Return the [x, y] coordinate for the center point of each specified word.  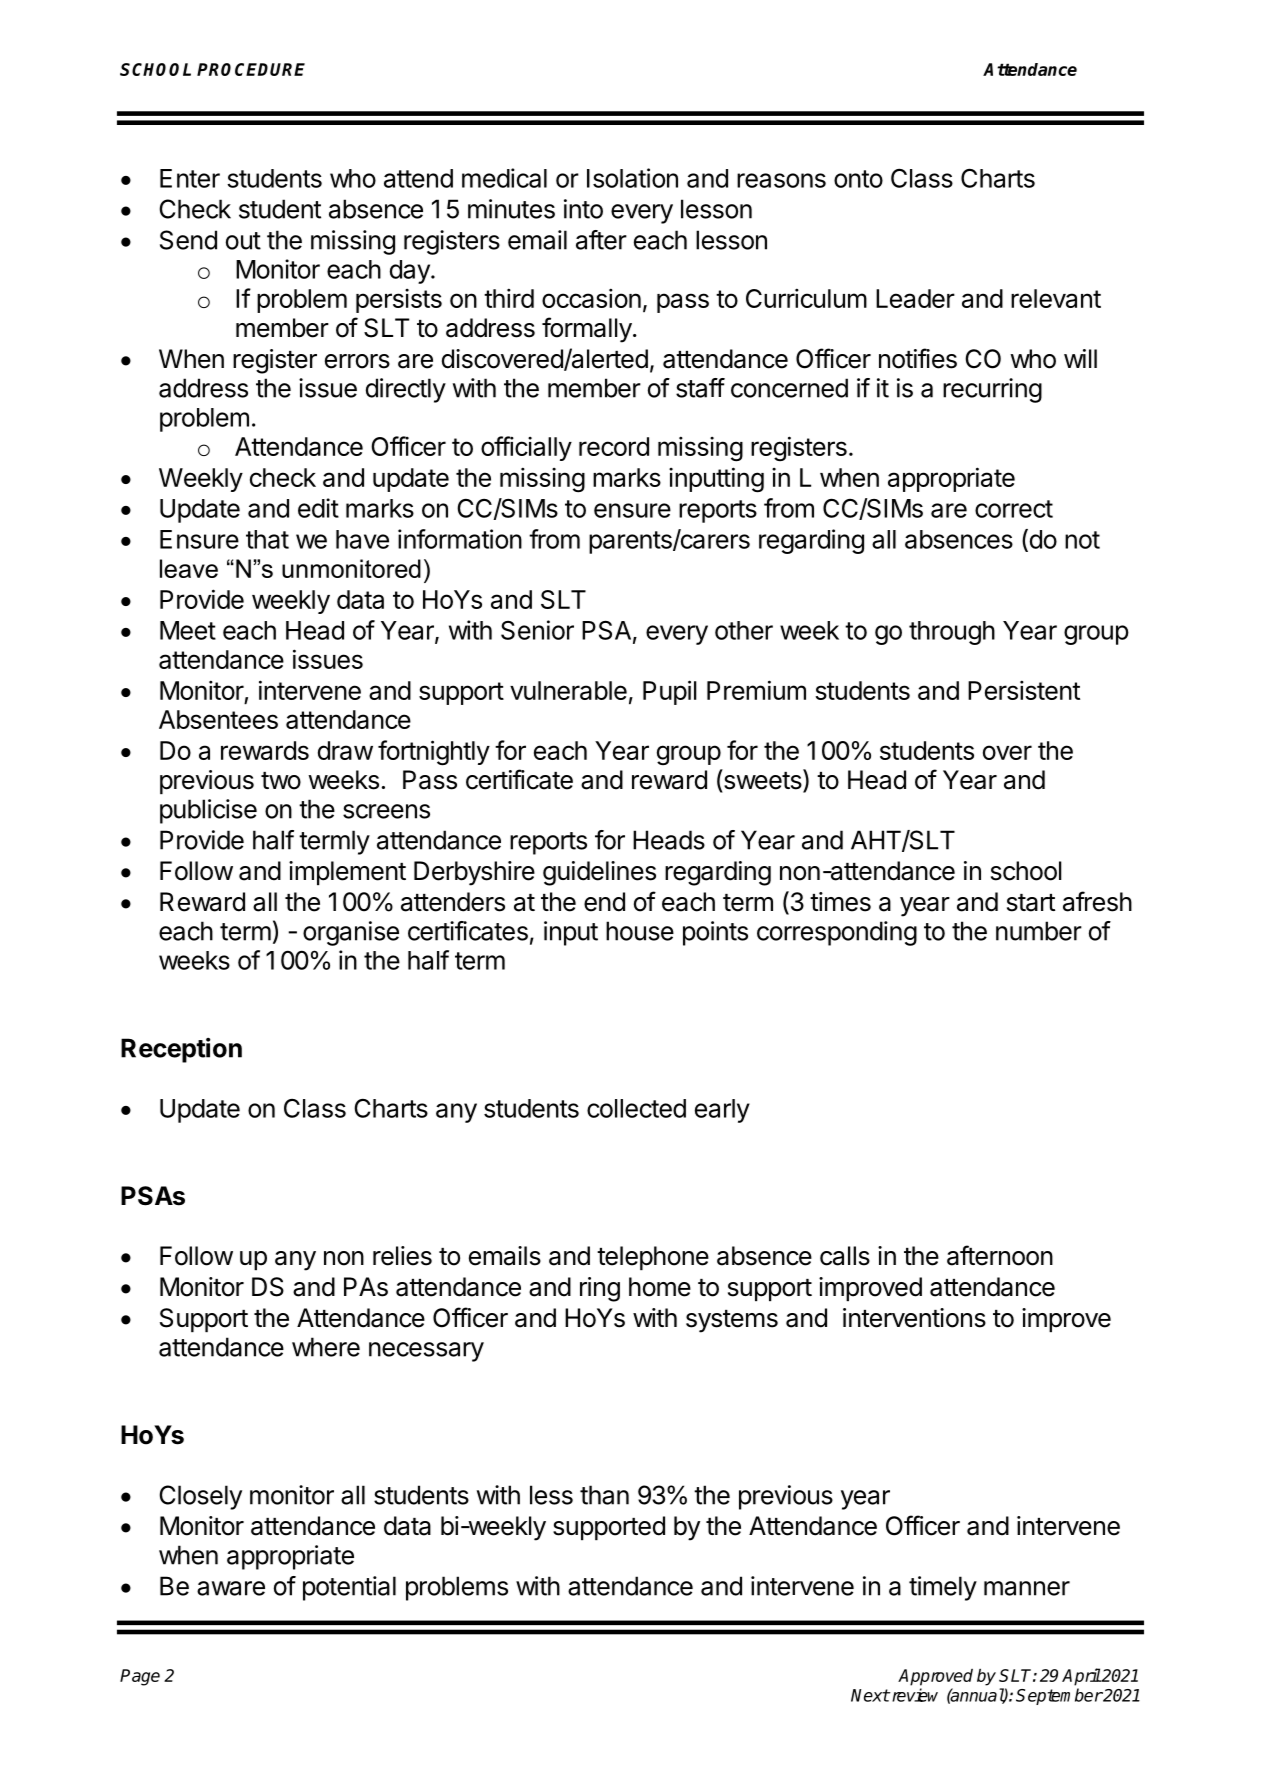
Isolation [632, 178]
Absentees [218, 719]
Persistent [1024, 690]
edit [318, 508]
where [326, 1347]
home [660, 1287]
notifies [918, 358]
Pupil [670, 692]
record [614, 446]
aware [231, 1588]
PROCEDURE [251, 69]
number [1039, 931]
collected [636, 1108]
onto [858, 179]
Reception [181, 1050]
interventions [914, 1318]
